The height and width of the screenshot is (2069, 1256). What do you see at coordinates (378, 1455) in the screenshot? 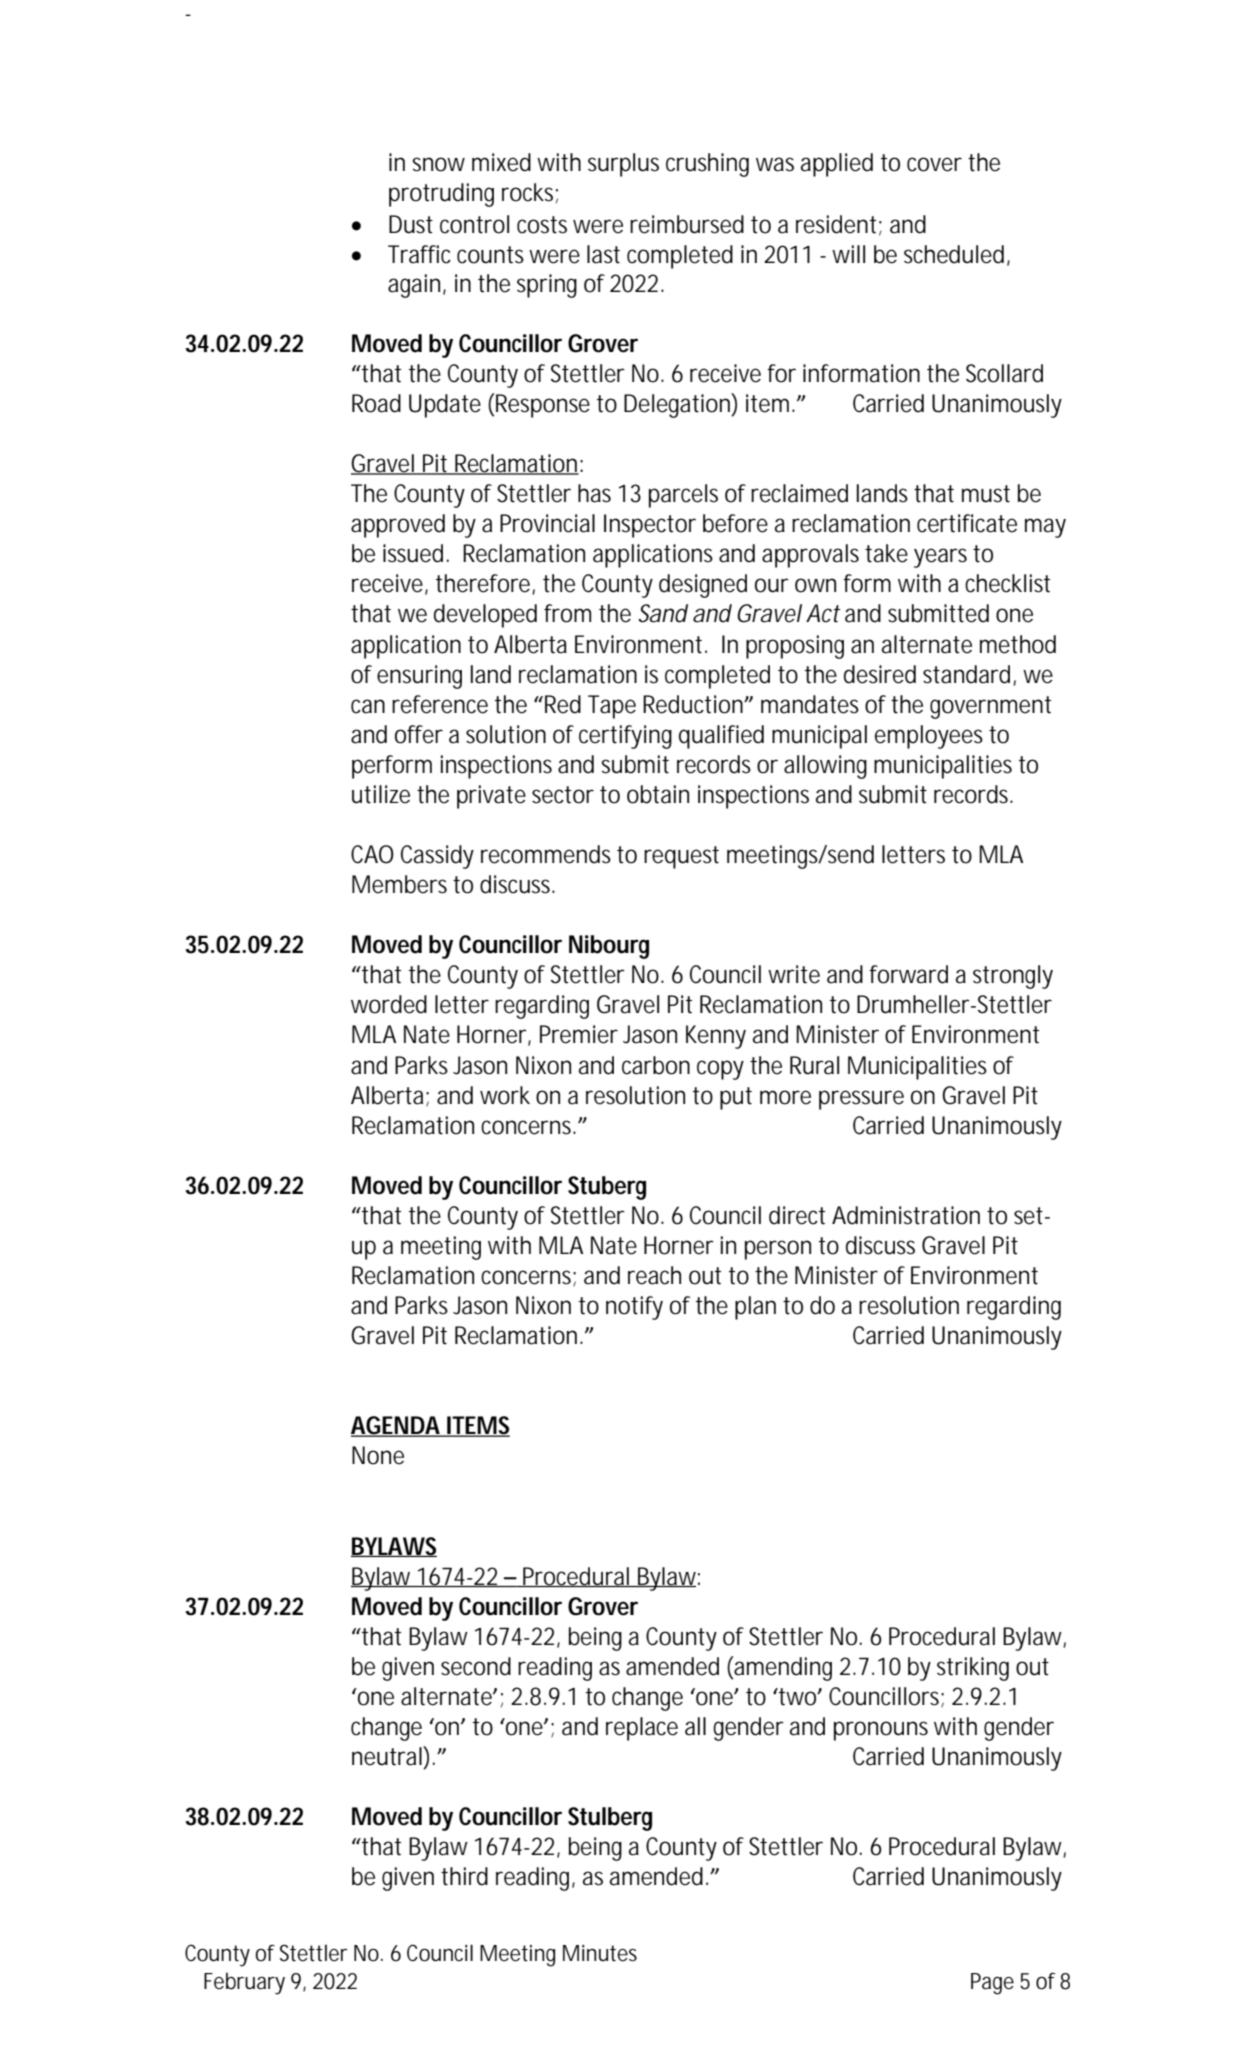
I see `None` at bounding box center [378, 1455].
